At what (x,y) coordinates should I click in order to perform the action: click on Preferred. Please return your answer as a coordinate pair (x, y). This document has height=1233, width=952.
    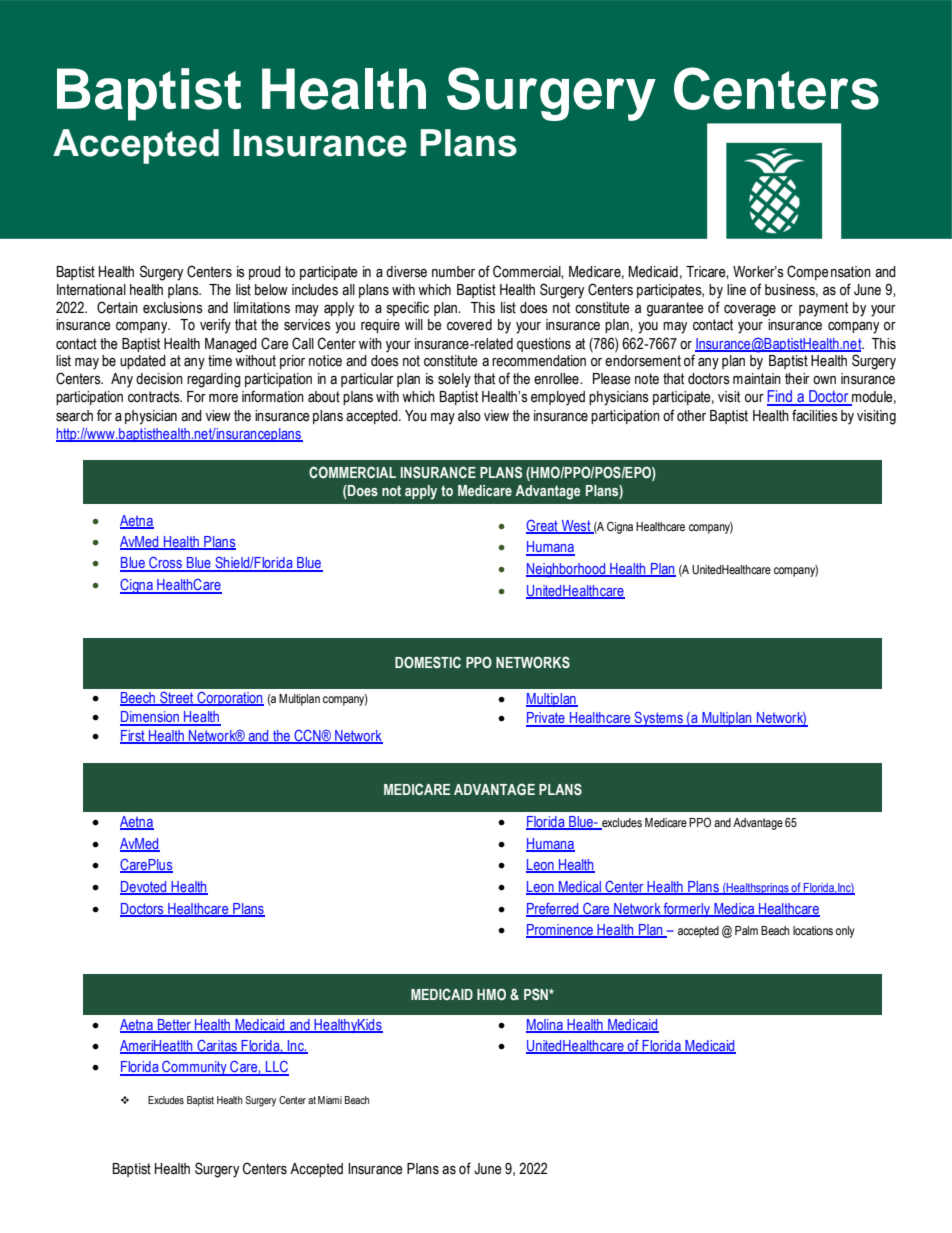
    Looking at the image, I should click on (553, 909).
